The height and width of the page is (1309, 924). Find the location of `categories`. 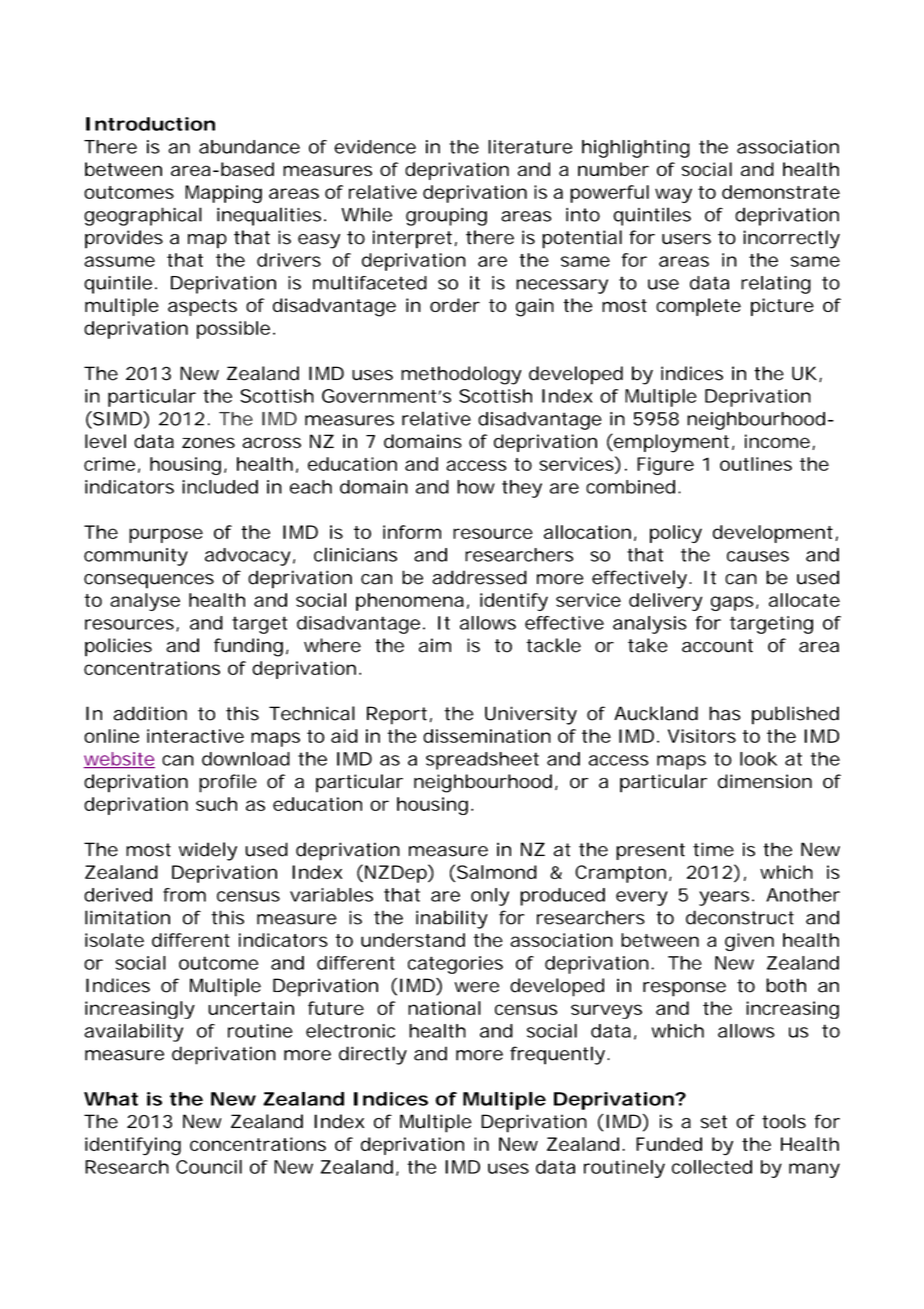

categories is located at coordinates (455, 965).
